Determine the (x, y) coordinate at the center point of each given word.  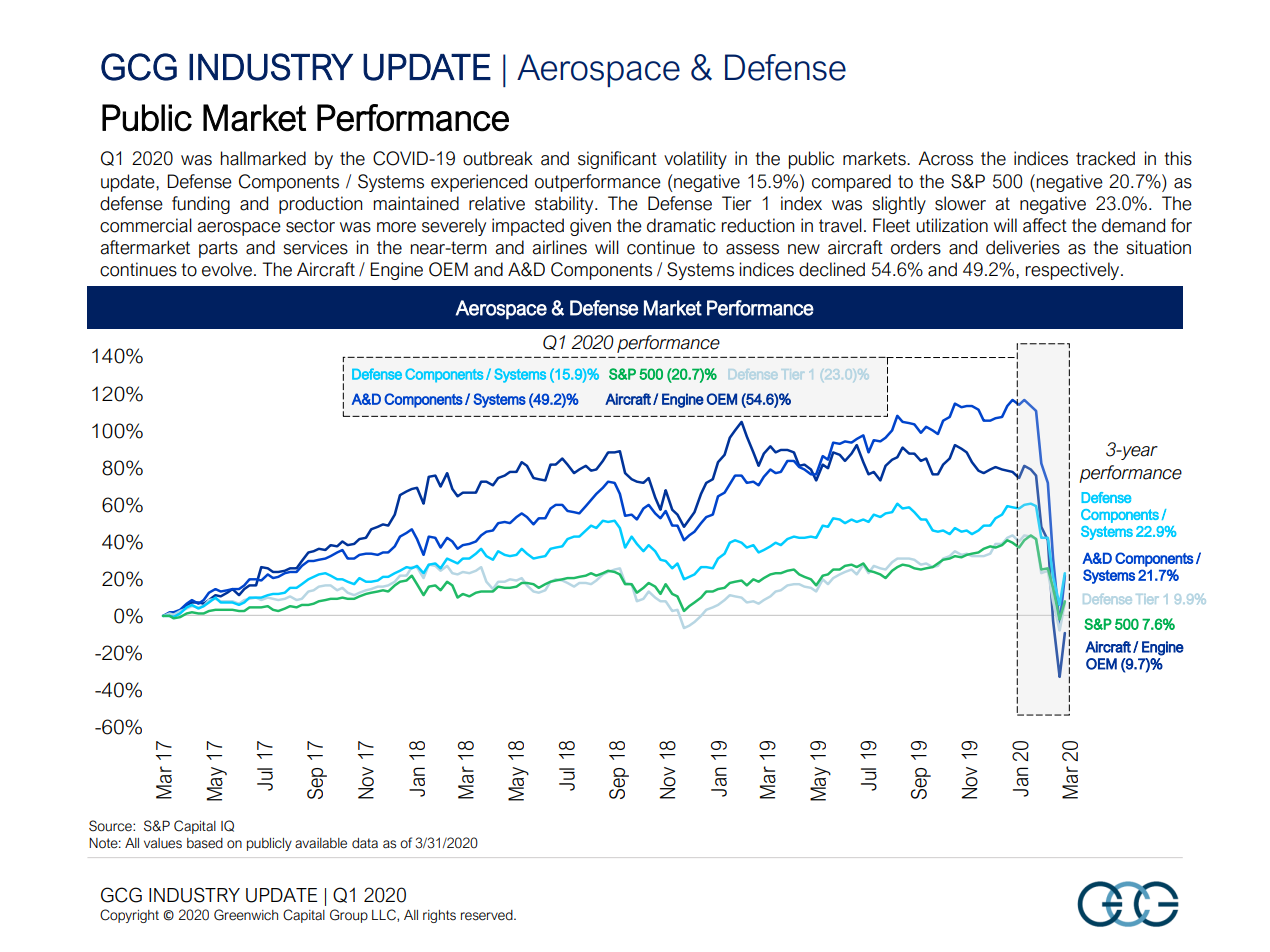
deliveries (1023, 247)
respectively (1074, 271)
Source (111, 826)
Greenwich (246, 915)
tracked (1105, 158)
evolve (227, 269)
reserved (488, 915)
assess (752, 249)
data (365, 843)
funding (201, 205)
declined (832, 269)
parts (218, 249)
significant (617, 160)
